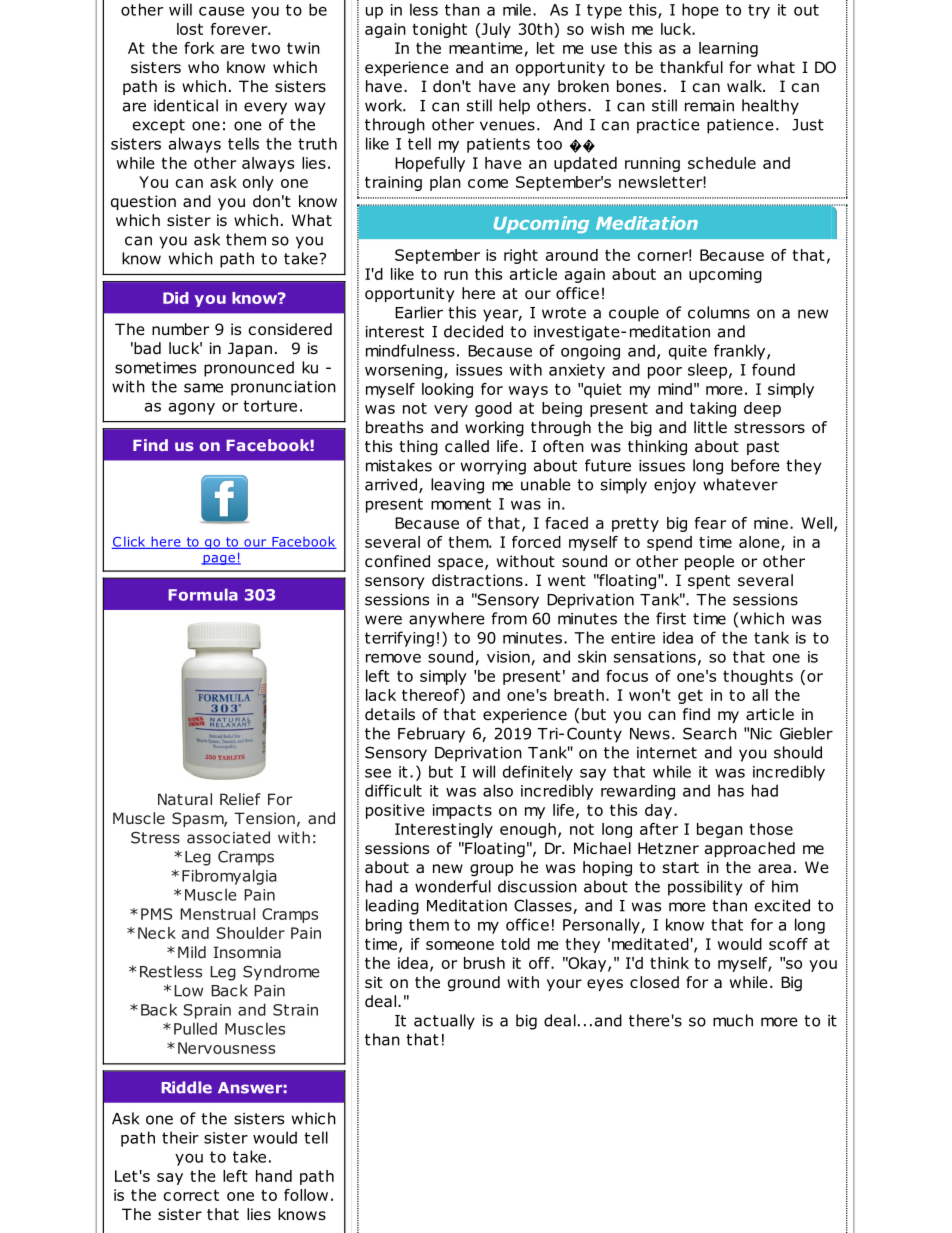 This screenshot has width=952, height=1233. Describe the element at coordinates (444, 1022) in the screenshot. I see `actually` at that location.
